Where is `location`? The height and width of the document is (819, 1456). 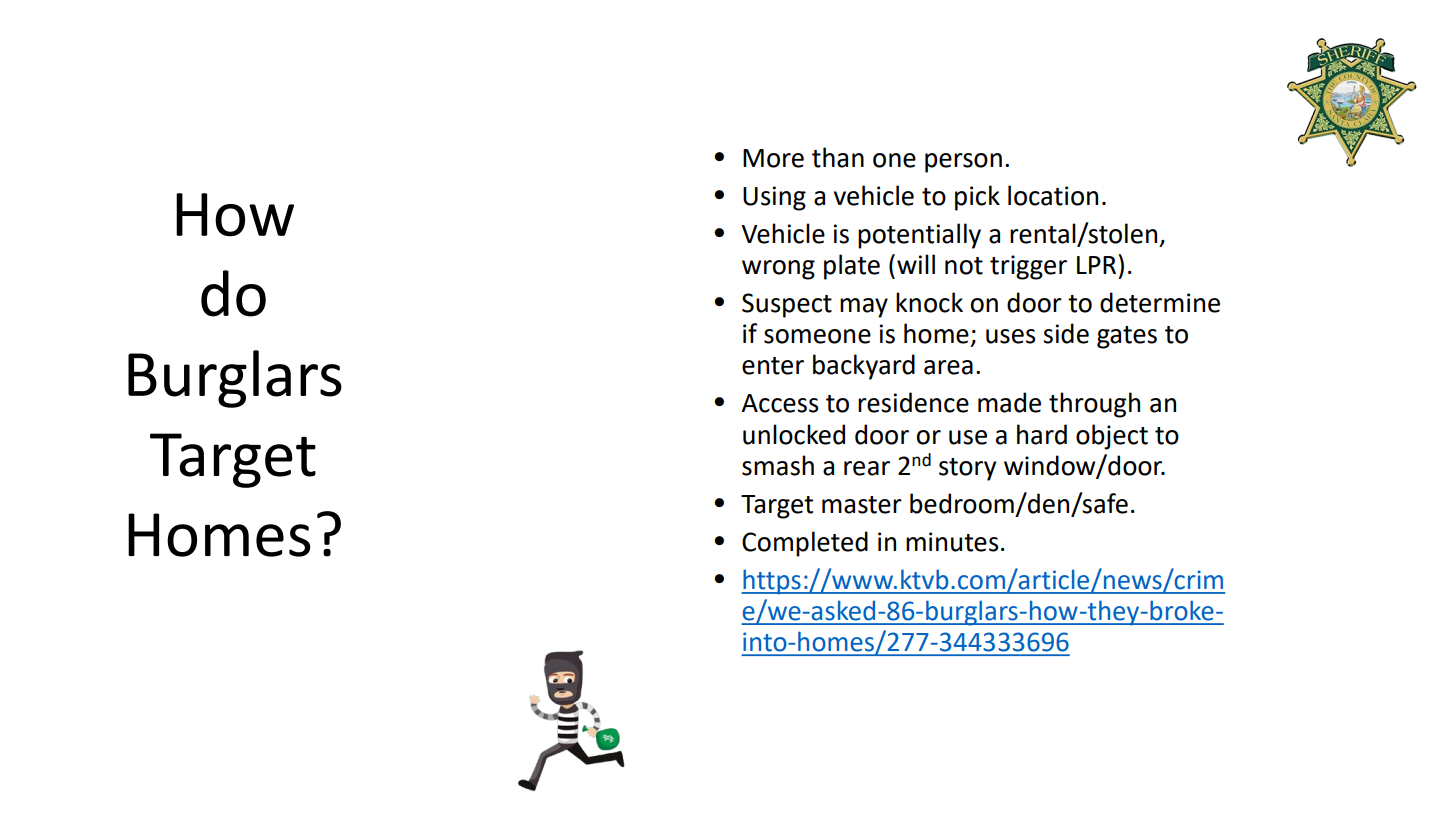
location is located at coordinates (1053, 195).
